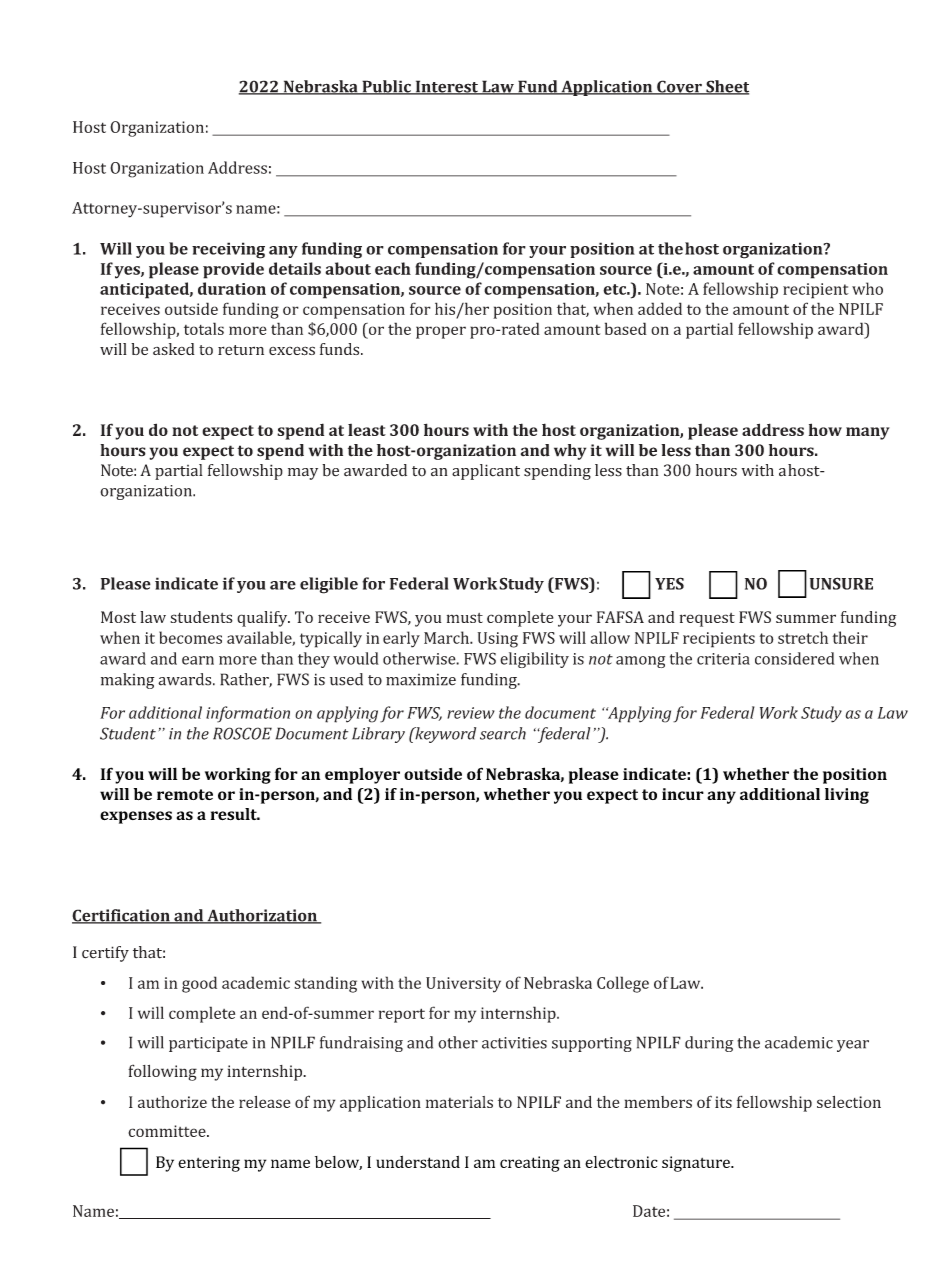 The image size is (952, 1272). I want to click on committee, so click(168, 1131).
